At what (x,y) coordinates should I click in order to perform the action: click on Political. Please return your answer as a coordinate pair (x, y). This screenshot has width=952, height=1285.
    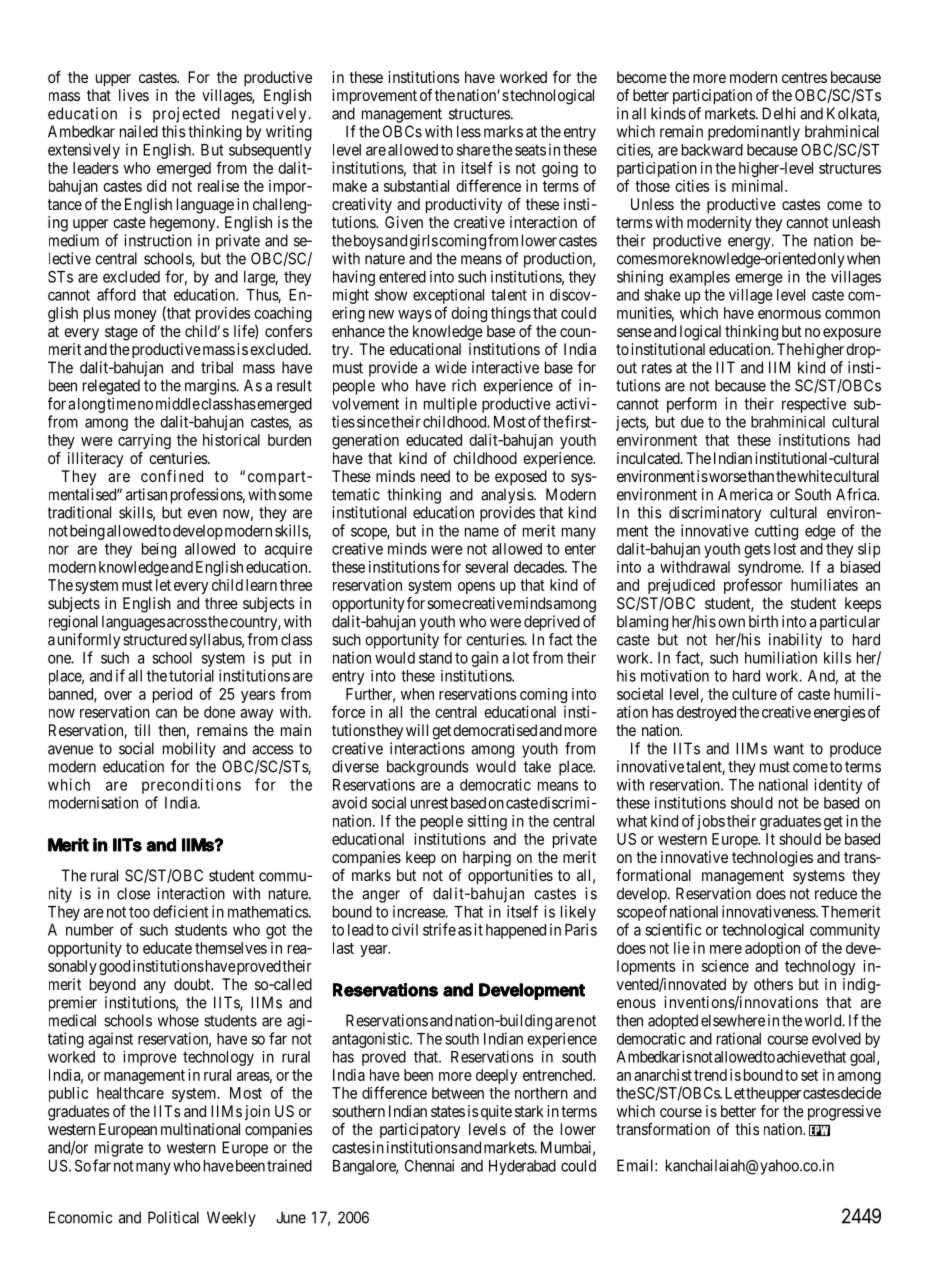
    Looking at the image, I should click on (173, 1217).
